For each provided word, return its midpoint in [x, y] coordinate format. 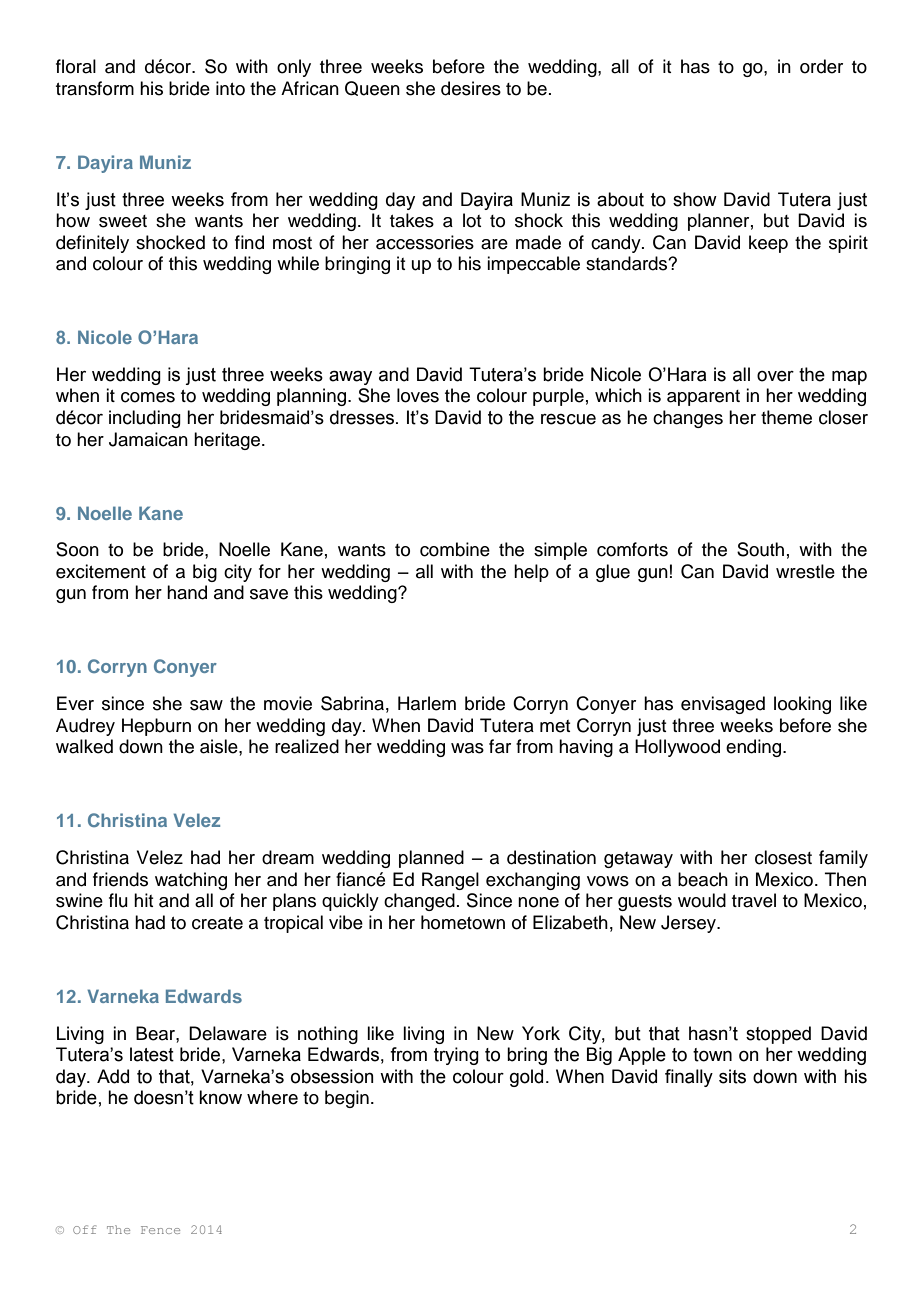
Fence [160, 1230]
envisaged [723, 705]
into [230, 88]
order [821, 66]
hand [187, 592]
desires [471, 88]
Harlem [427, 703]
